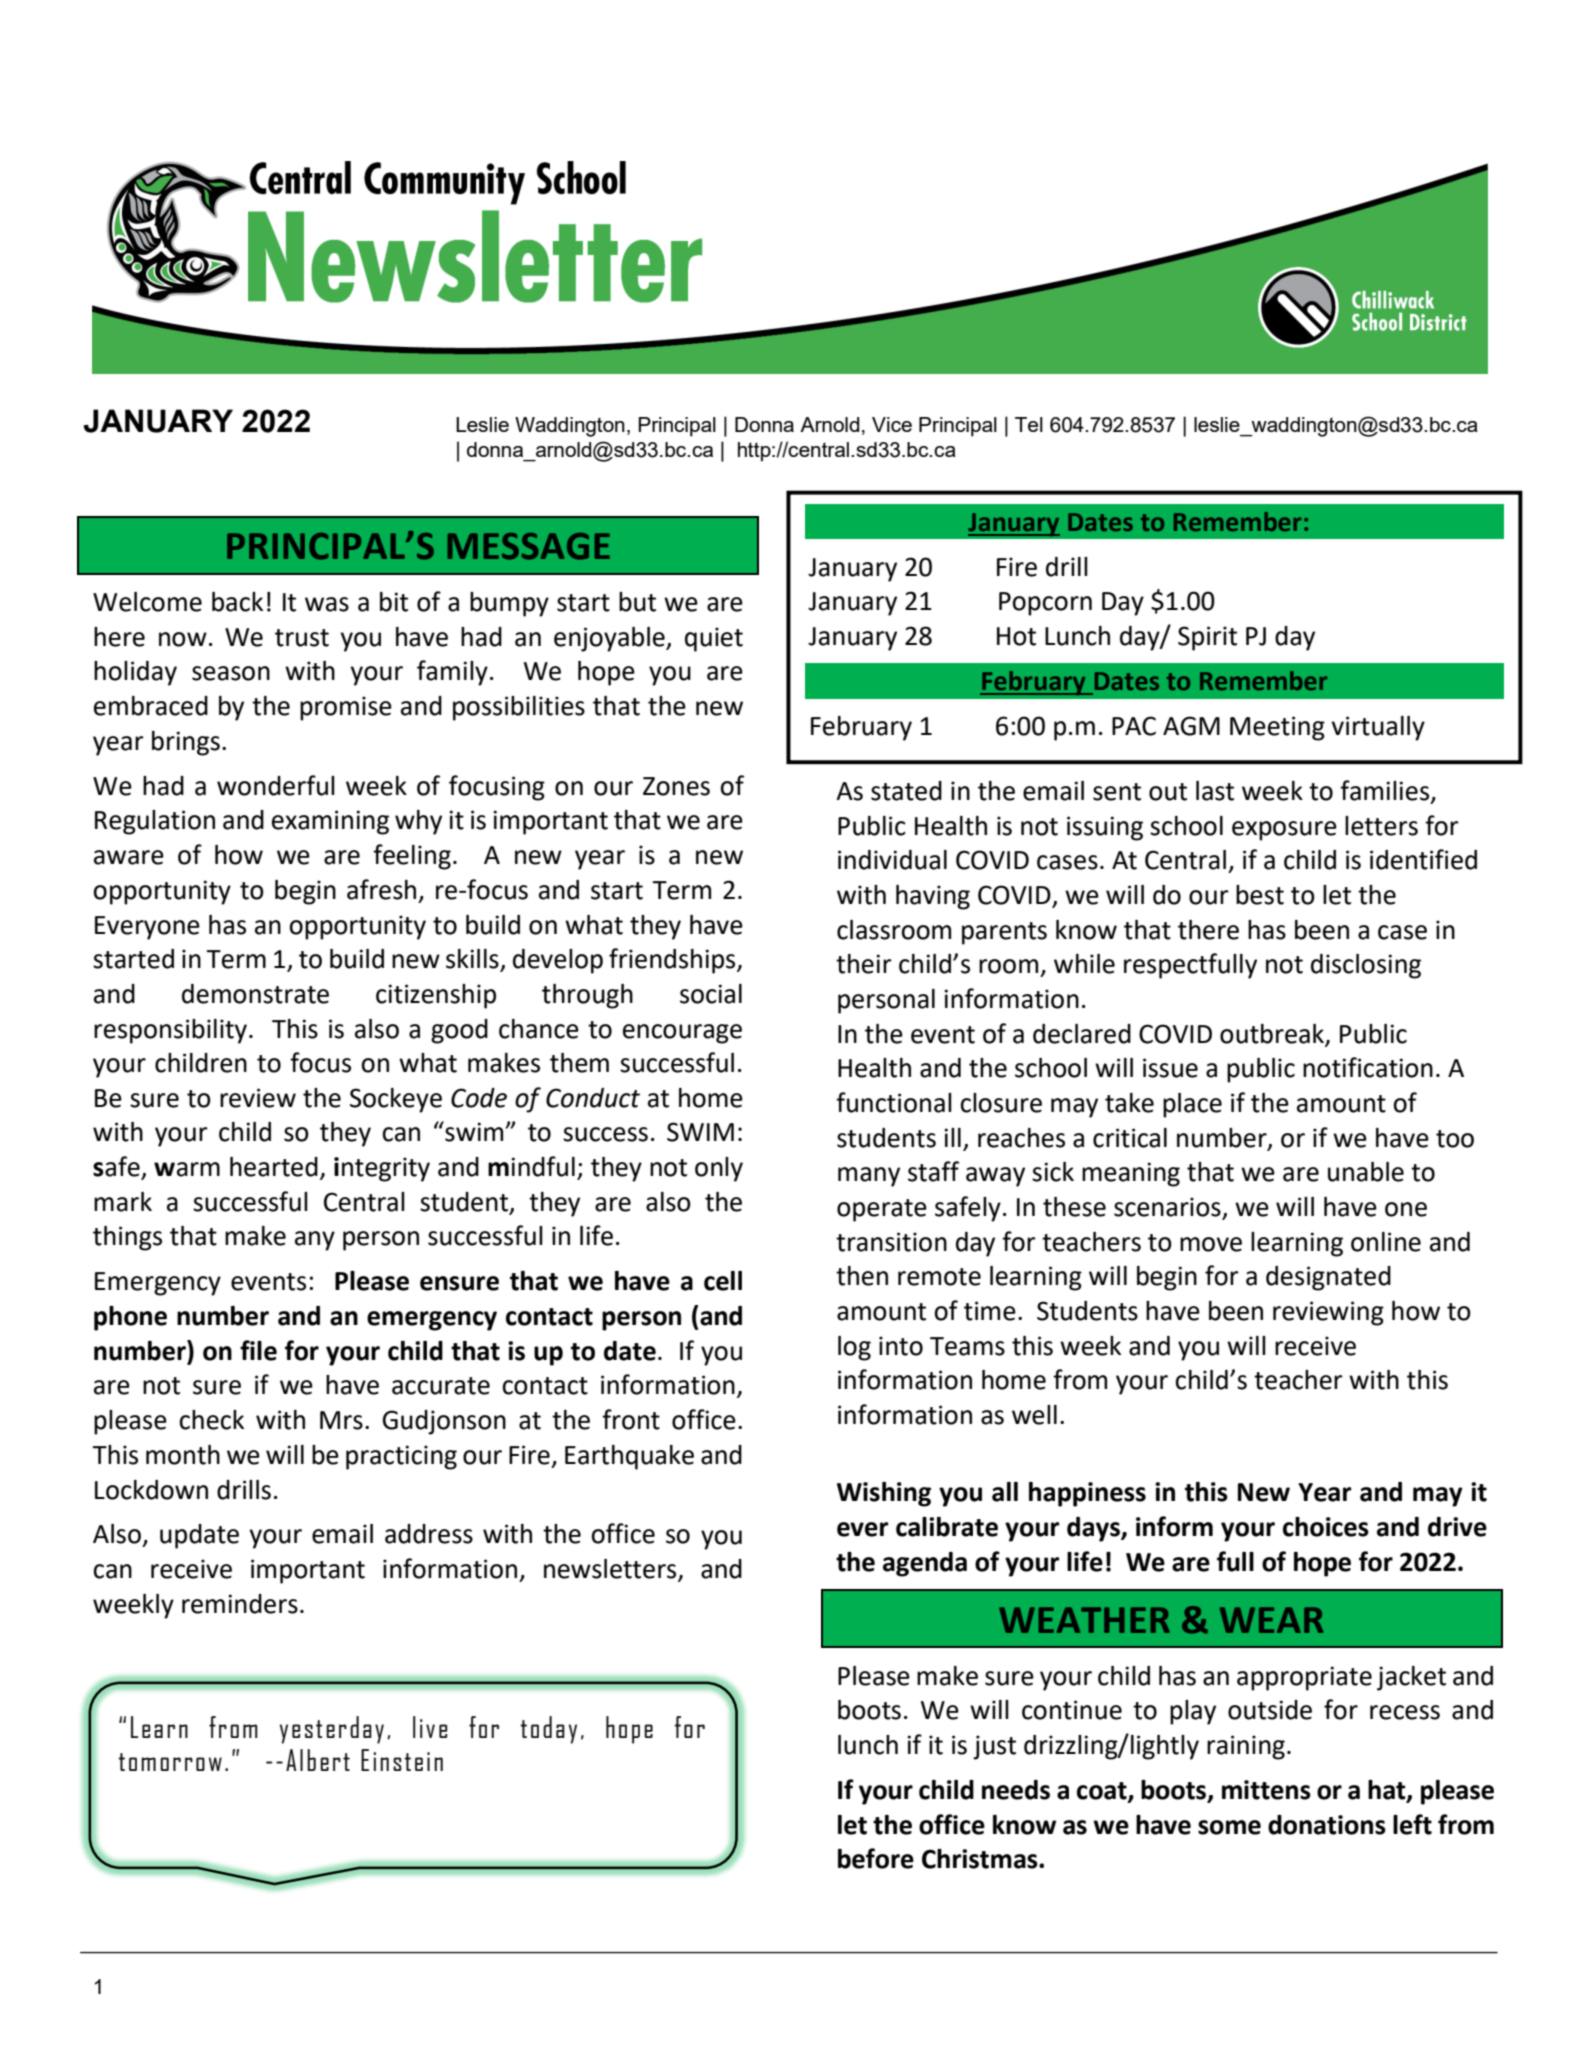 Image resolution: width=1580 pixels, height=2045 pixels. Describe the element at coordinates (237, 602) in the page. I see `back` at that location.
